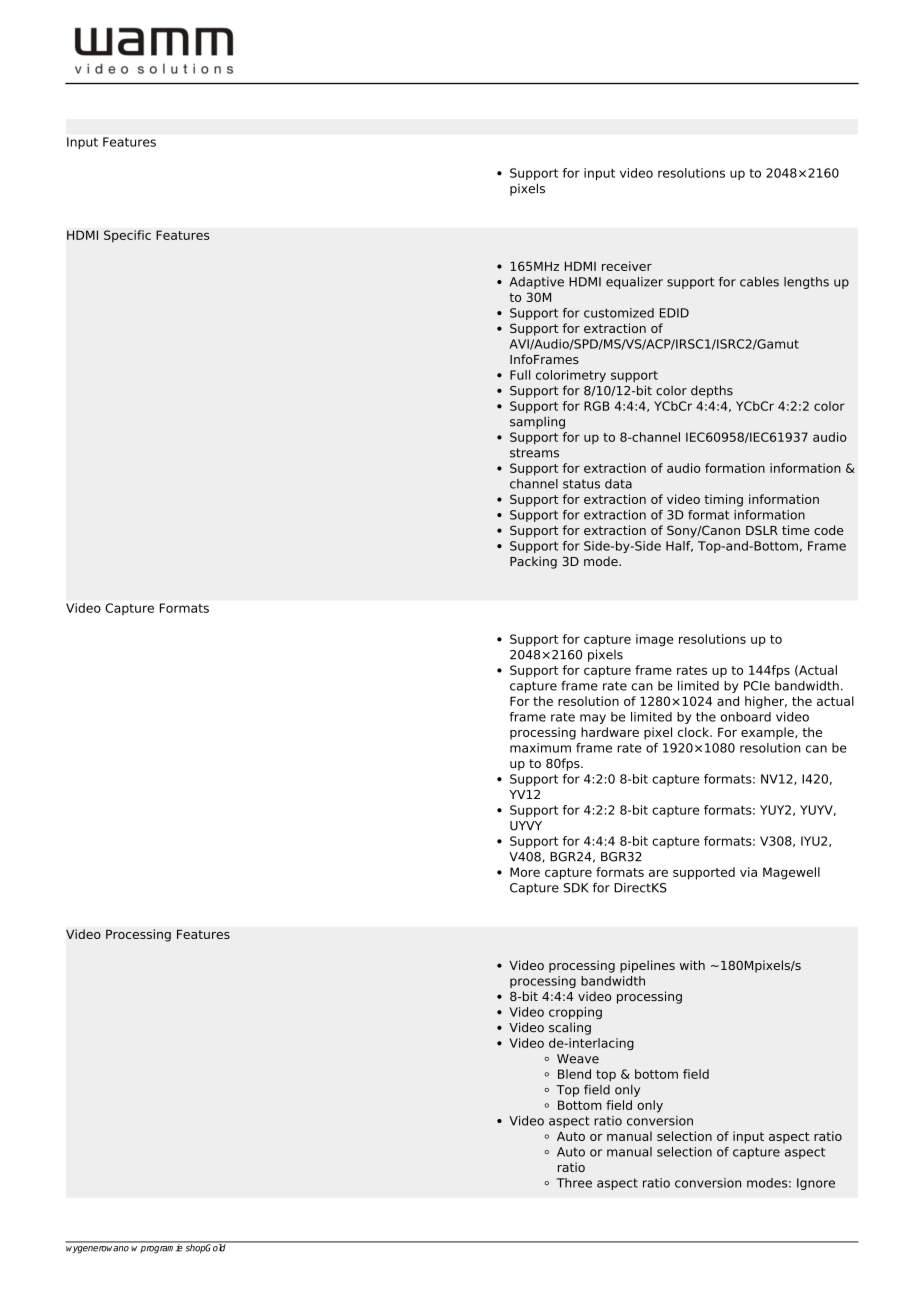 This page has height=1308, width=924. Describe the element at coordinates (525, 872) in the page. I see `More` at that location.
